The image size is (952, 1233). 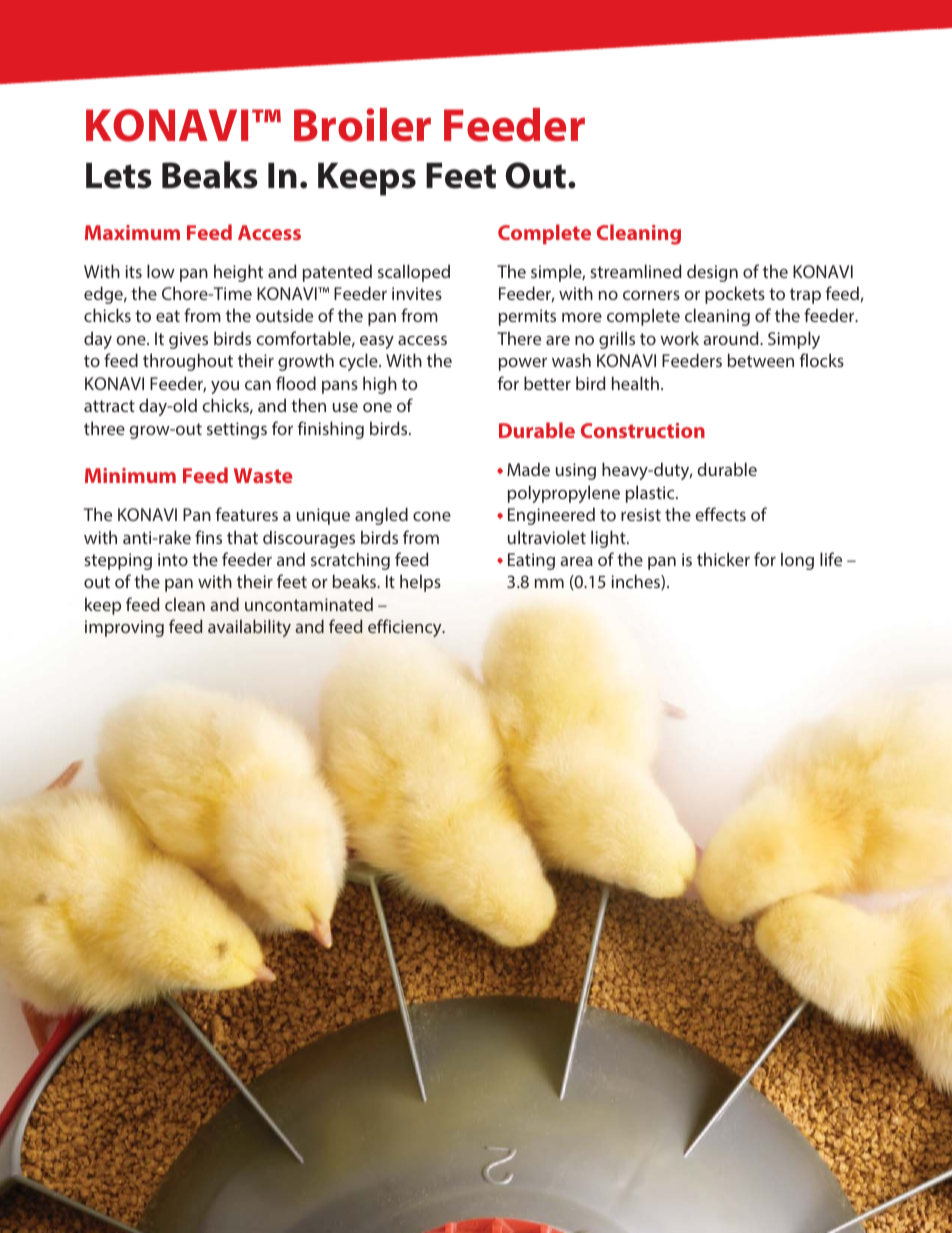 What do you see at coordinates (119, 176) in the screenshot?
I see `Lets` at bounding box center [119, 176].
